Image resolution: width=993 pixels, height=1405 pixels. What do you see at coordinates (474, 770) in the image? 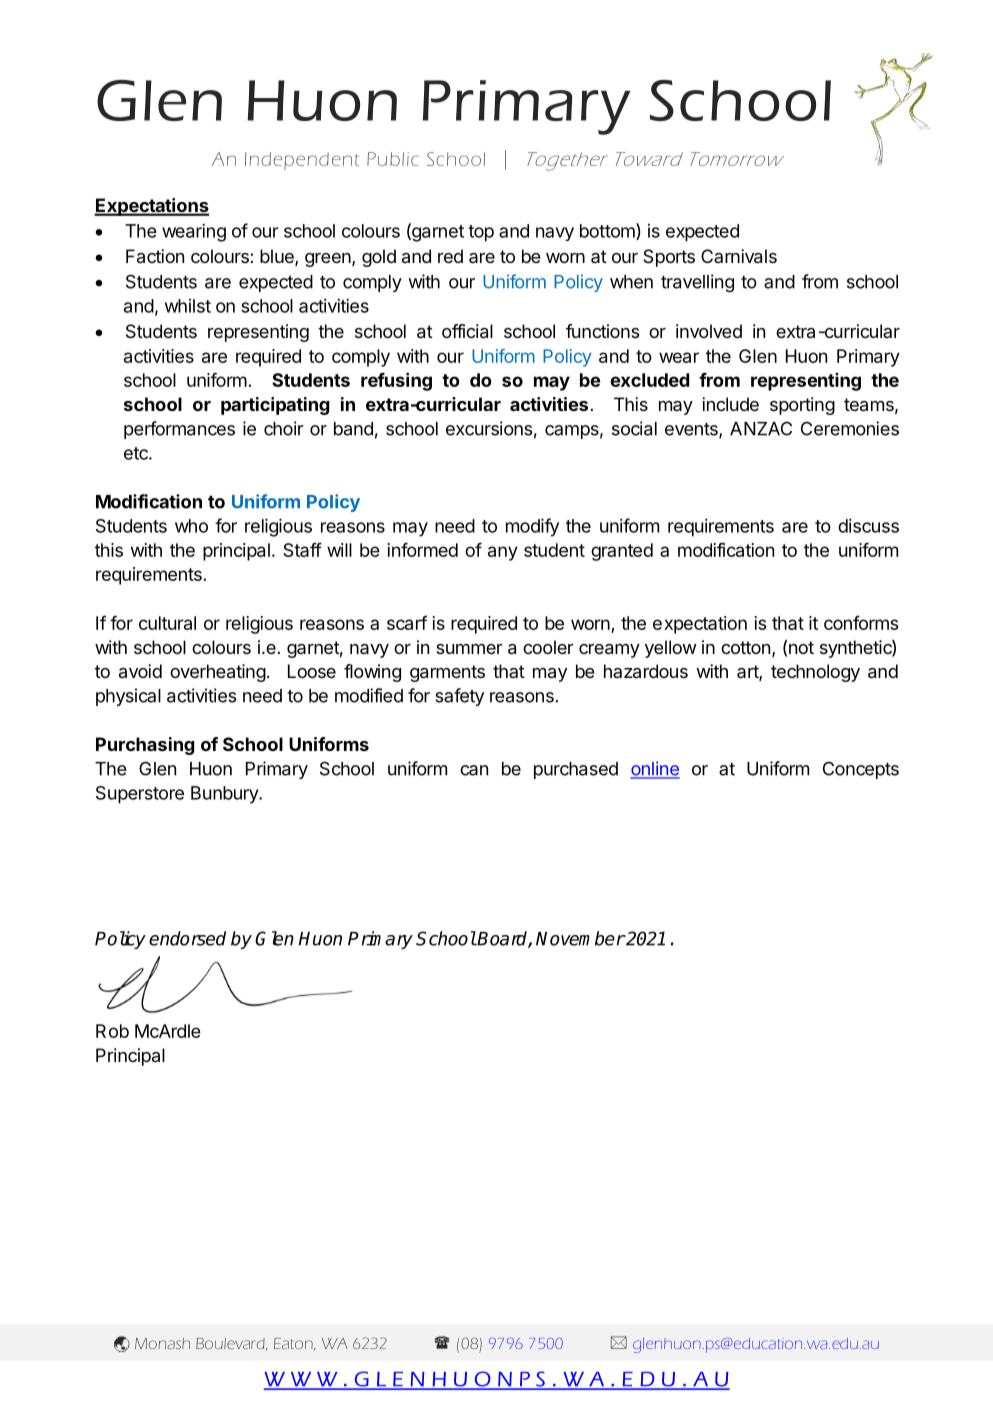
I see `can` at bounding box center [474, 770].
